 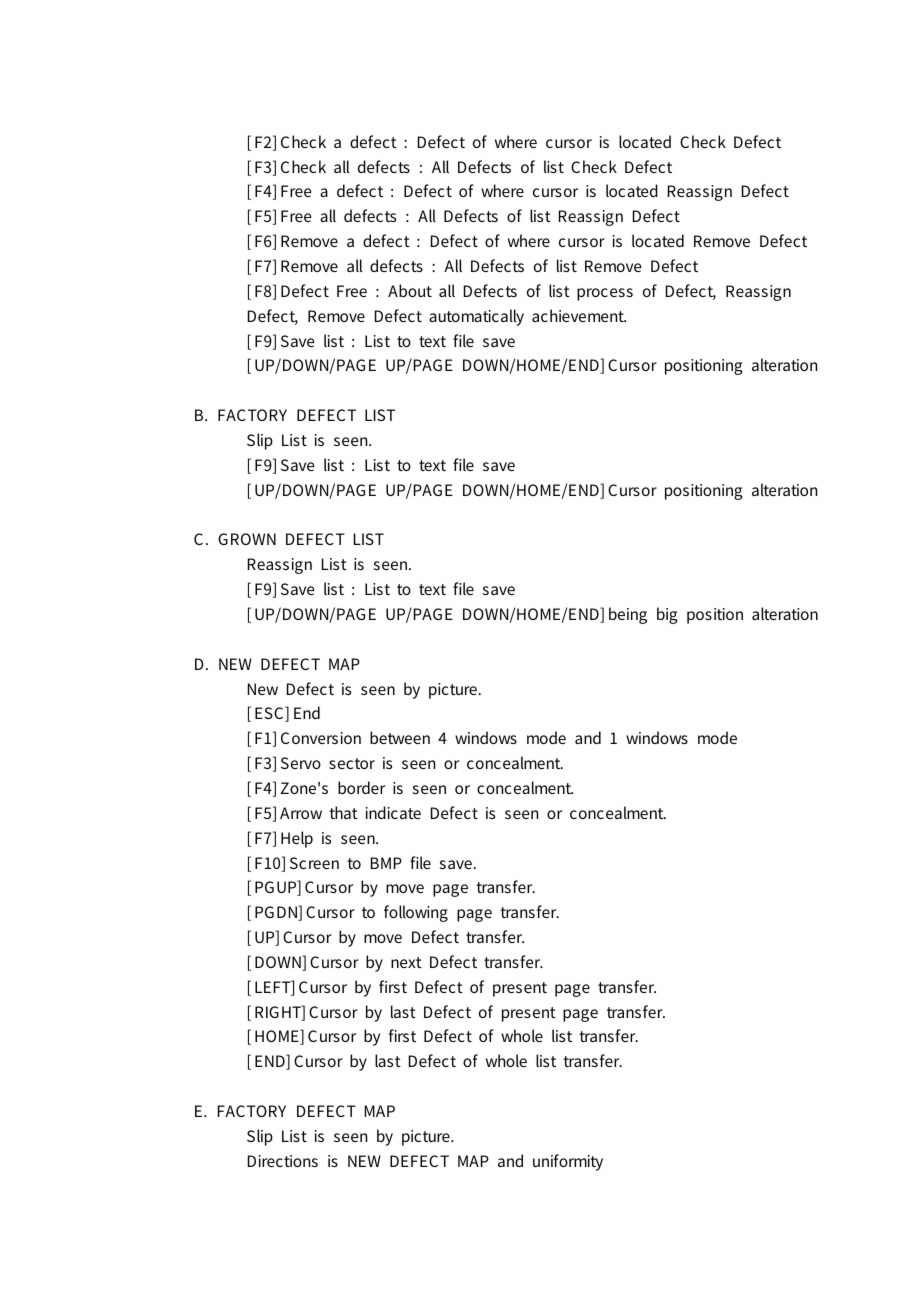 I want to click on BMP, so click(x=386, y=863).
